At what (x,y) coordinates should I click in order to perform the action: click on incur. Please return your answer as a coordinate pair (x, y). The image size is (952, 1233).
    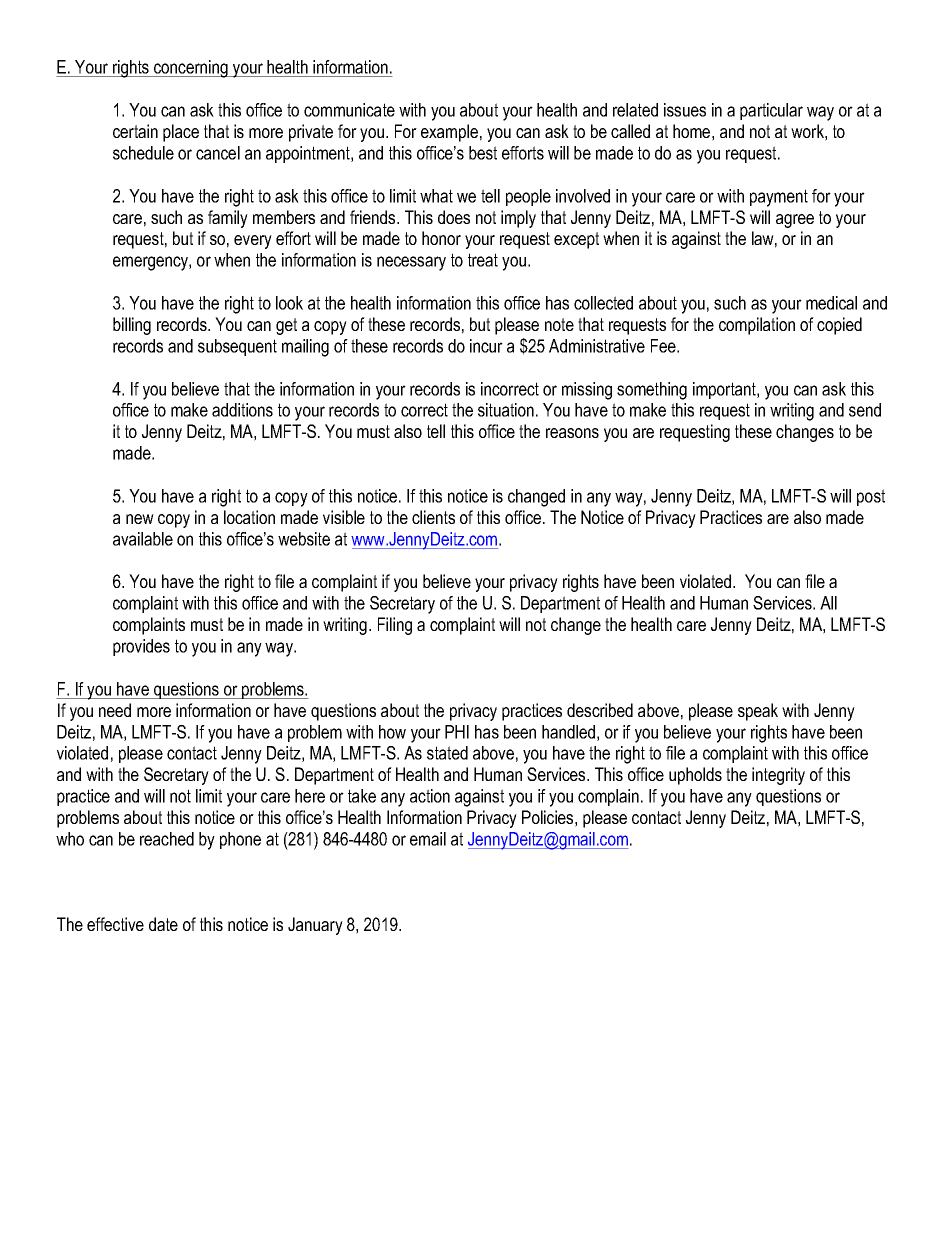
    Looking at the image, I should click on (486, 346).
